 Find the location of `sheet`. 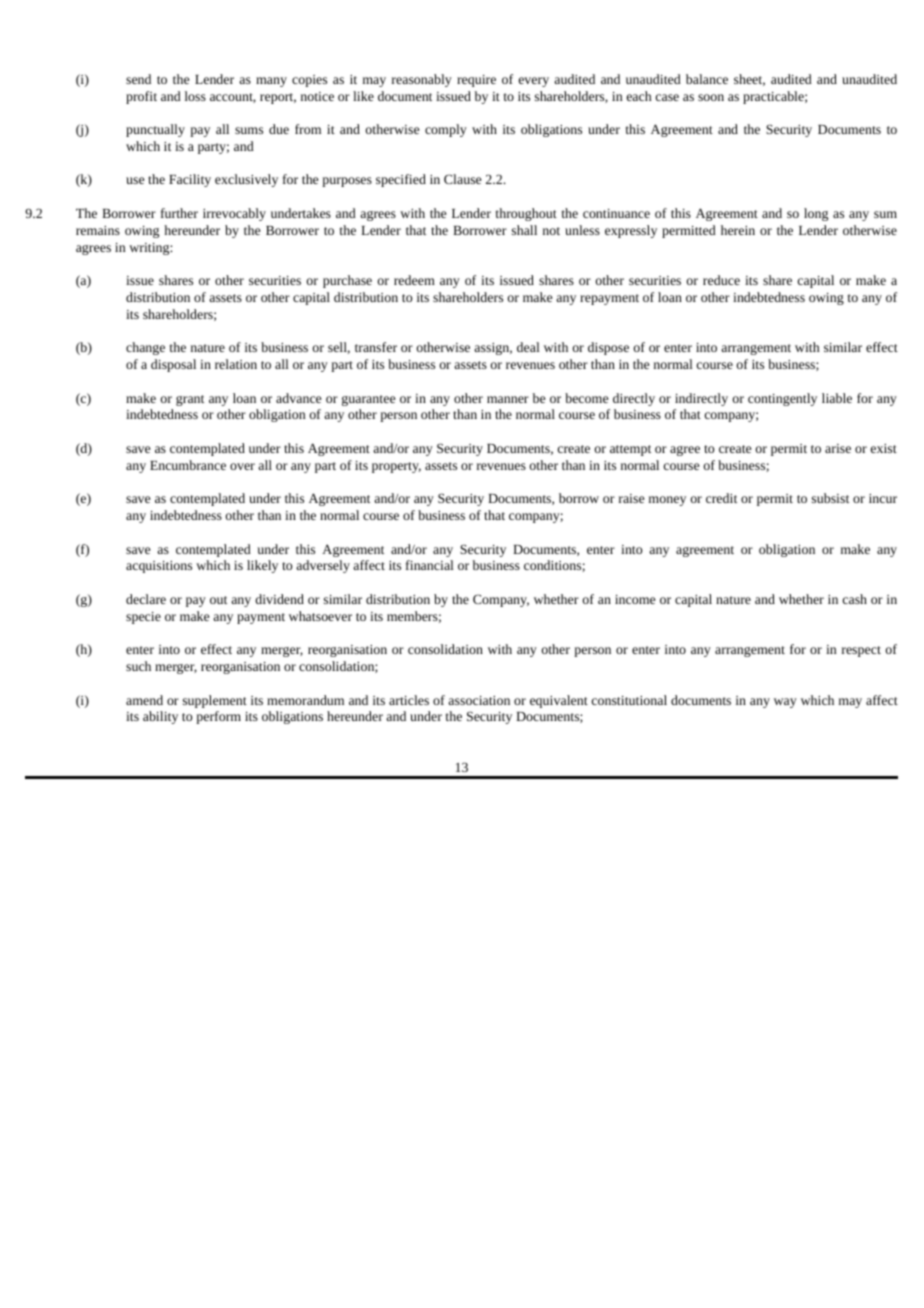

sheet is located at coordinates (749, 80).
